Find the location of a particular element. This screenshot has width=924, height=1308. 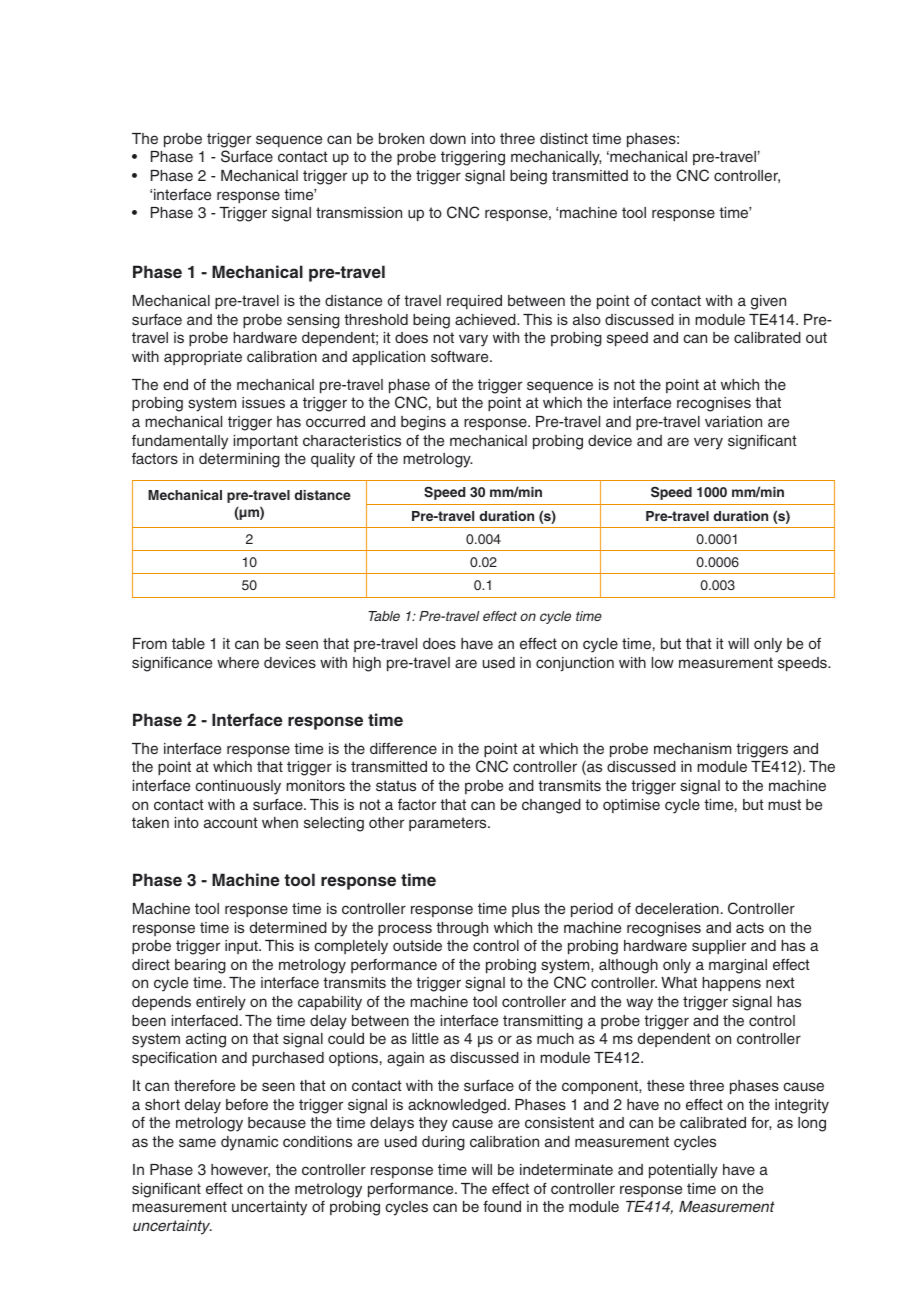

issues is located at coordinates (263, 402).
